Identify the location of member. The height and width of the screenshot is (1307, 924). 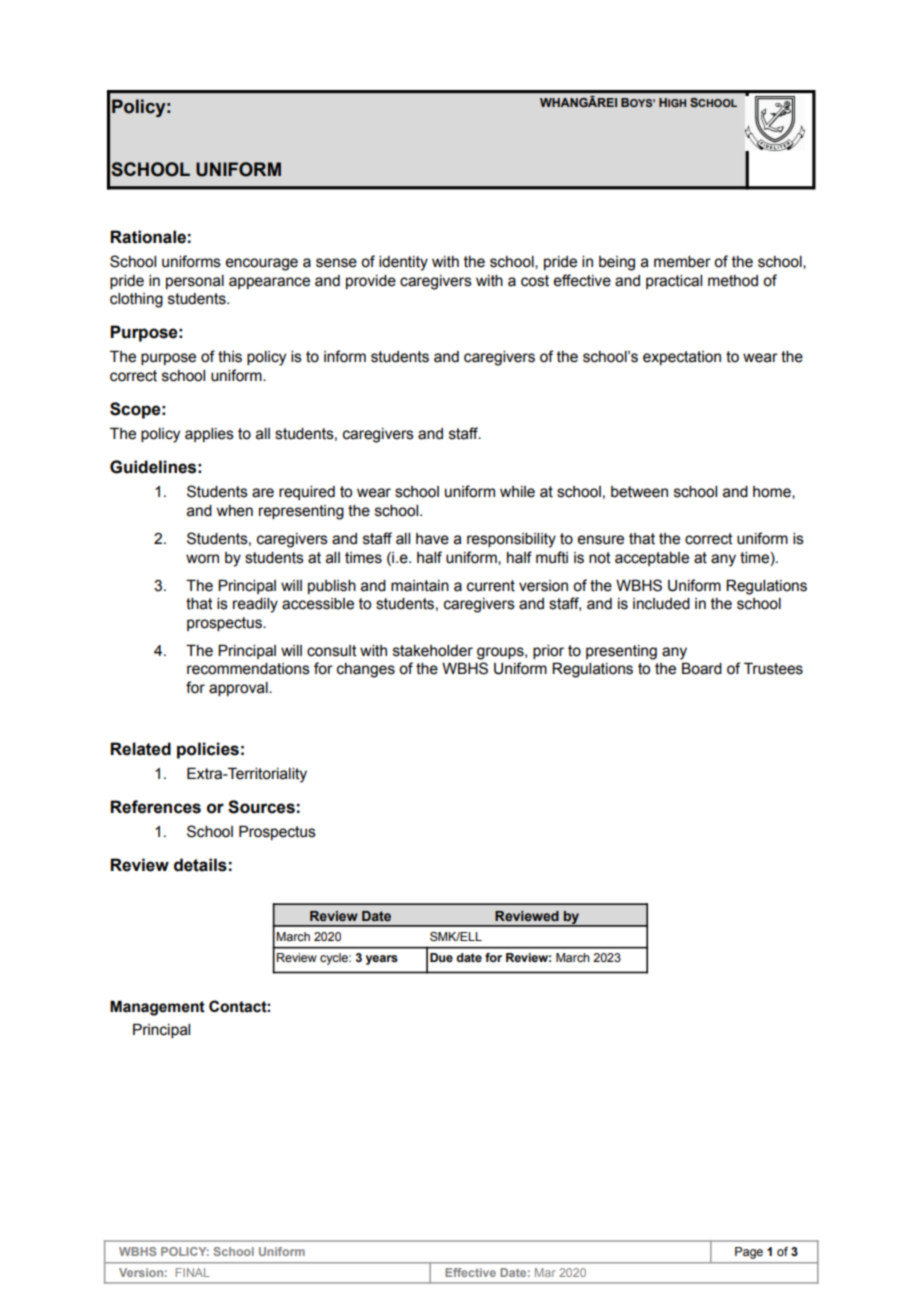
(682, 262).
